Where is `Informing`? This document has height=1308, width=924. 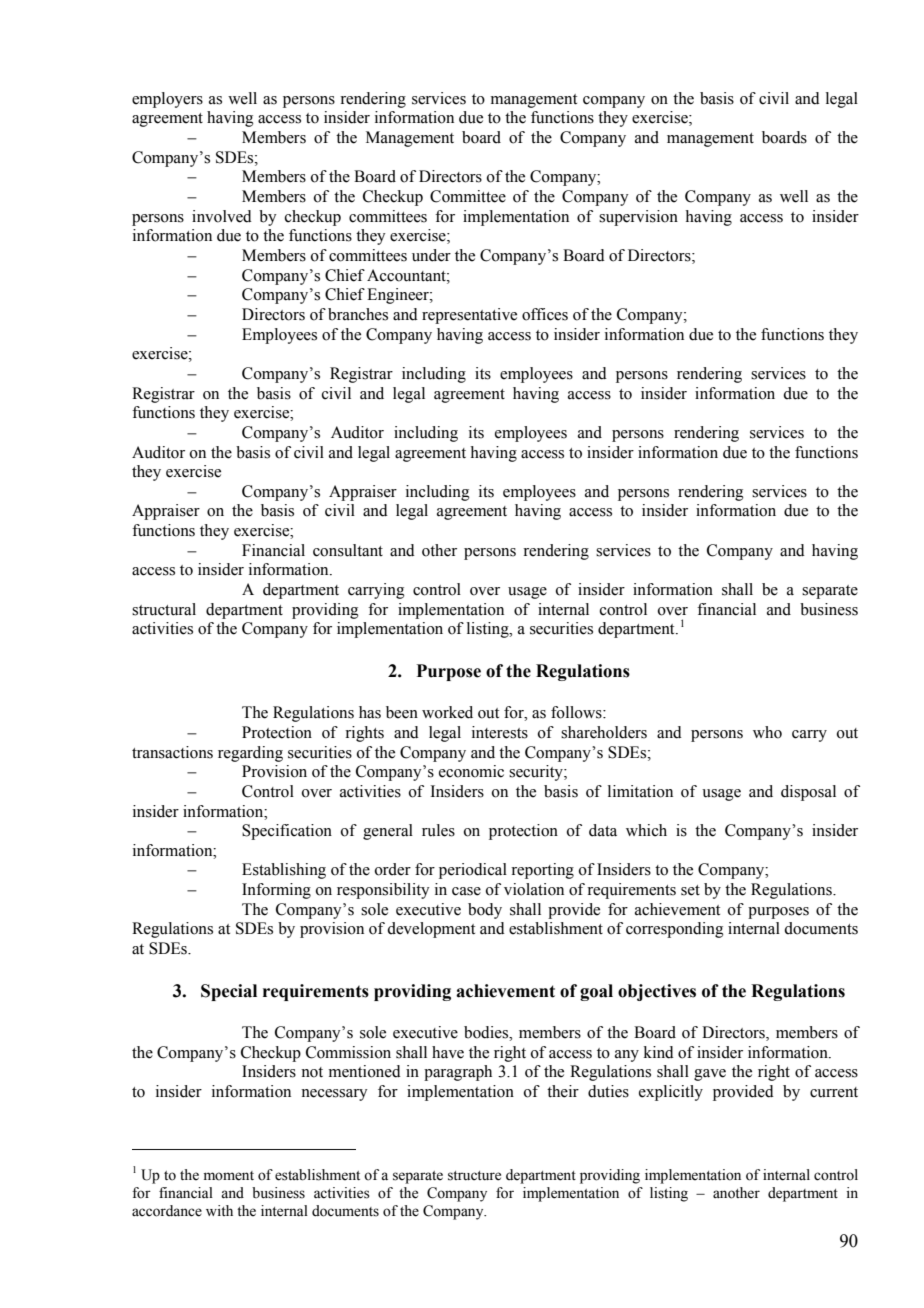 Informing is located at coordinates (276, 891).
